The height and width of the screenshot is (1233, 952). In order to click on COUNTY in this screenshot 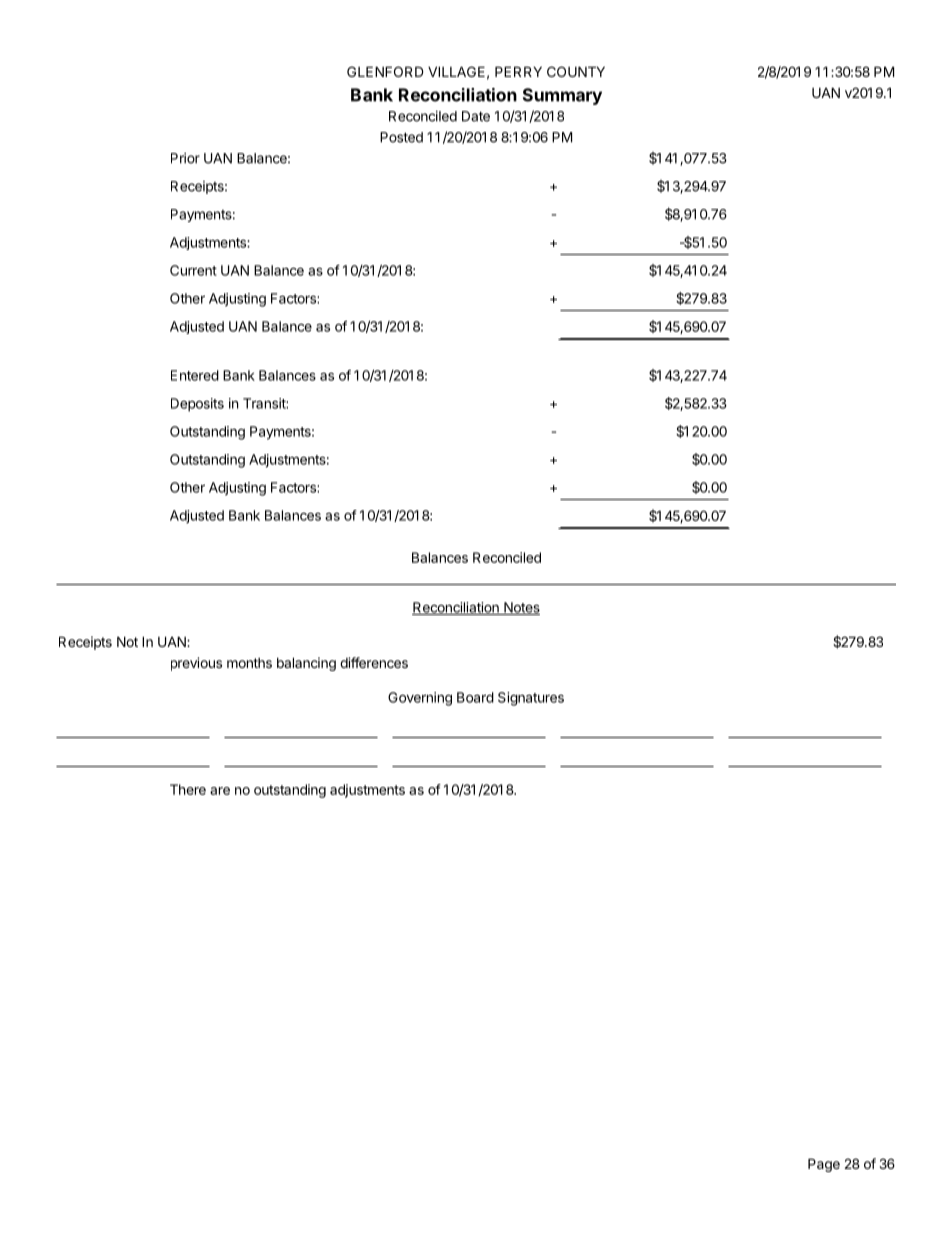, I will do `click(576, 71)`.
